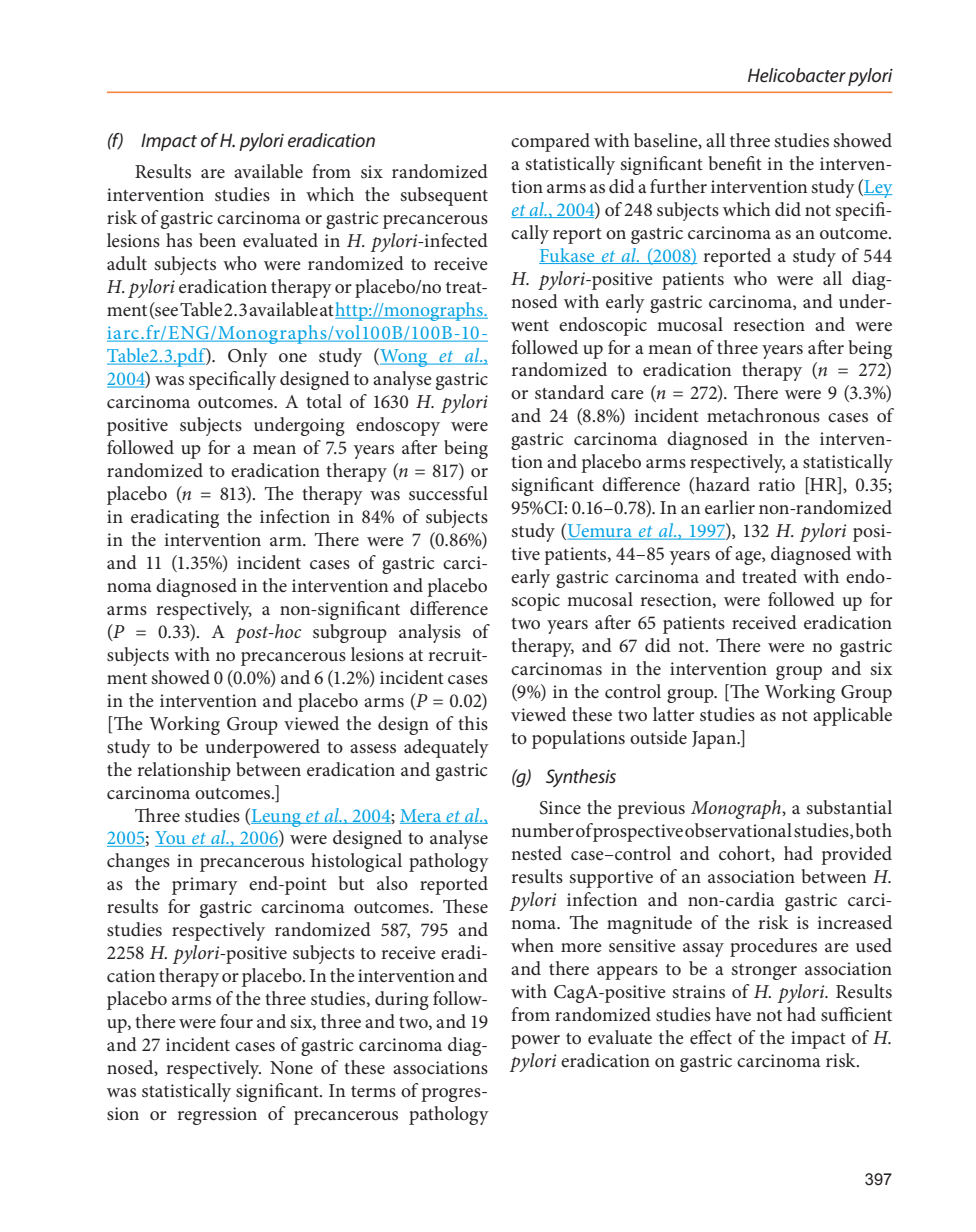  I want to click on Japan, so click(715, 740).
